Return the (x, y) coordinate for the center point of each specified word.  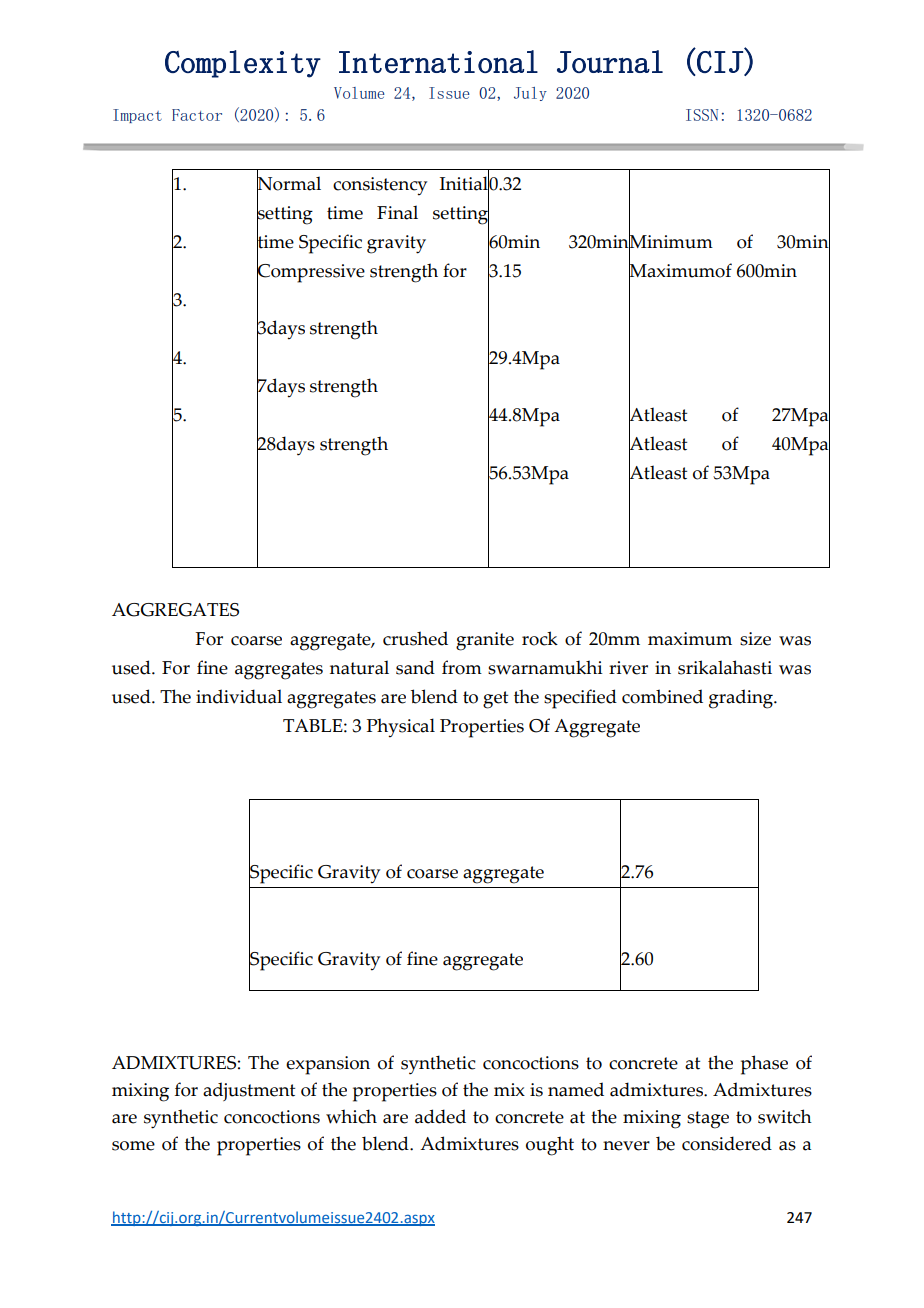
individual (239, 696)
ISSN (702, 115)
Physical (401, 728)
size (755, 639)
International (438, 61)
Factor (197, 115)
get (495, 700)
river (628, 668)
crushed (415, 638)
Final (397, 212)
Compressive (311, 272)
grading (742, 699)
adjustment (249, 1091)
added (440, 1116)
